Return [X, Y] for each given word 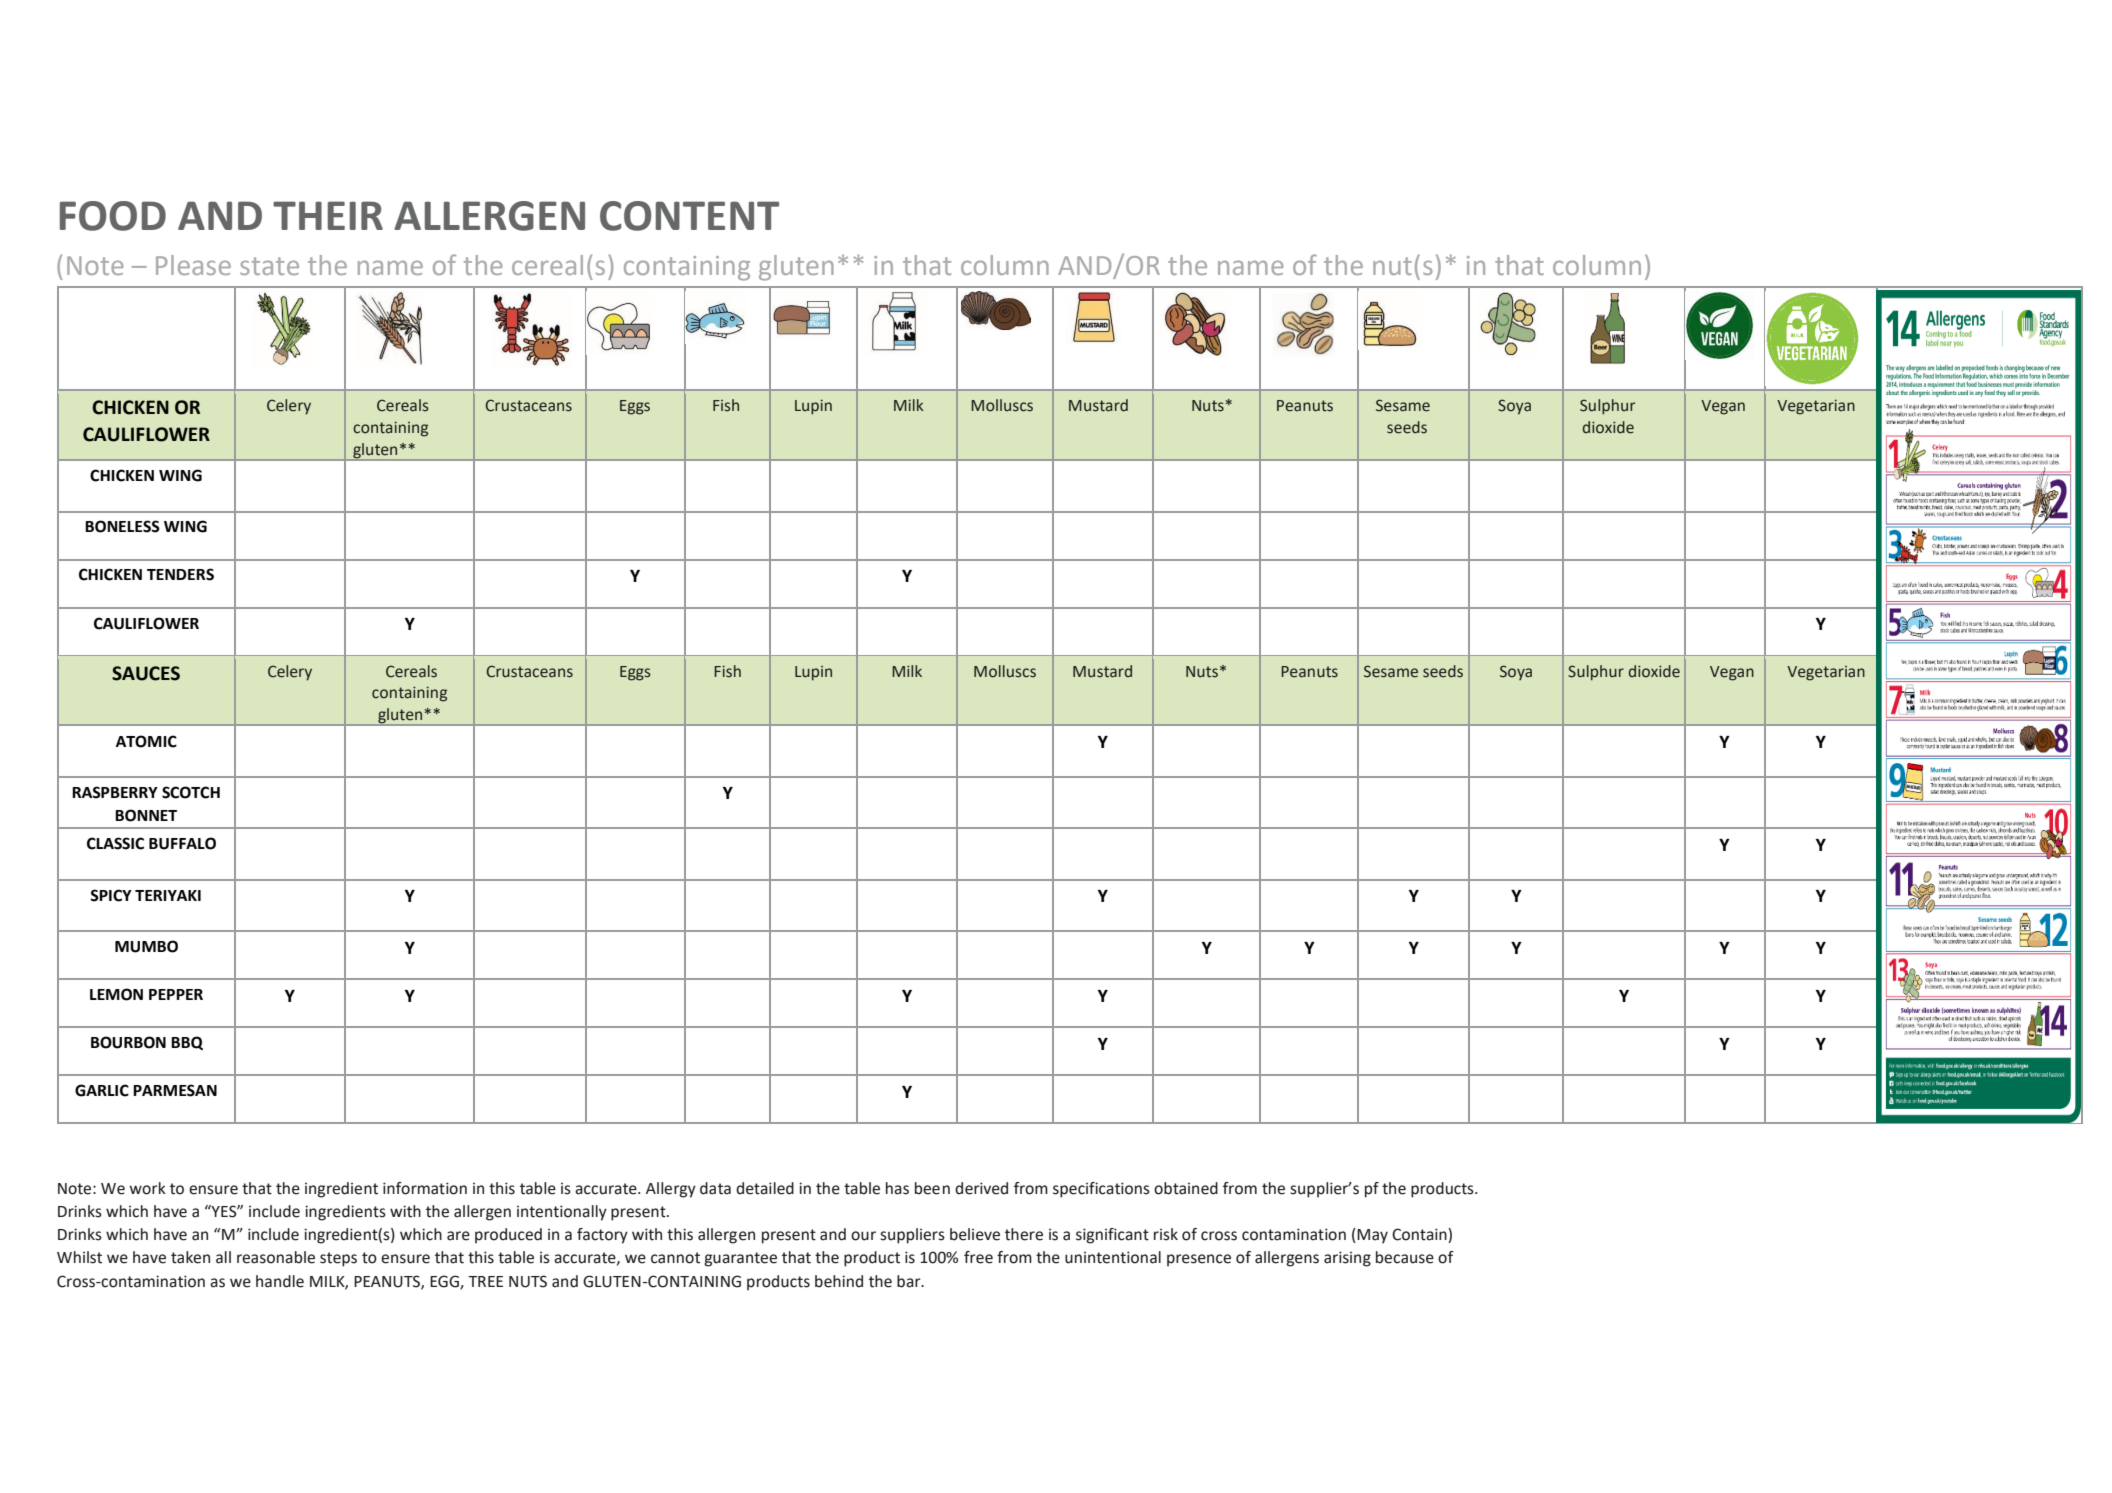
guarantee [740, 1259]
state [269, 266]
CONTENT [689, 216]
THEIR [328, 215]
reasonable [276, 1257]
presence [1199, 1260]
